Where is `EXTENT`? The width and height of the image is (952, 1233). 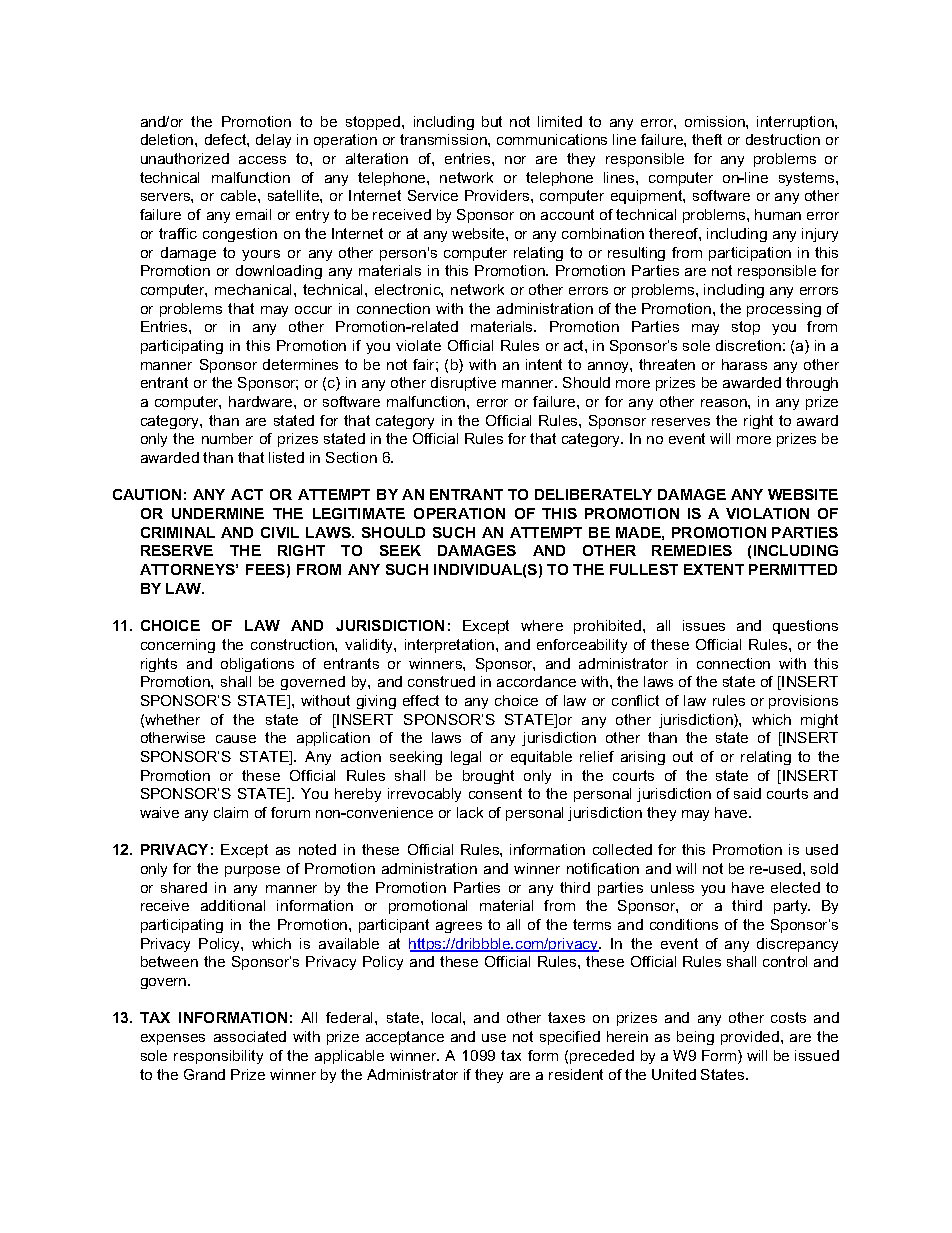 EXTENT is located at coordinates (714, 569).
